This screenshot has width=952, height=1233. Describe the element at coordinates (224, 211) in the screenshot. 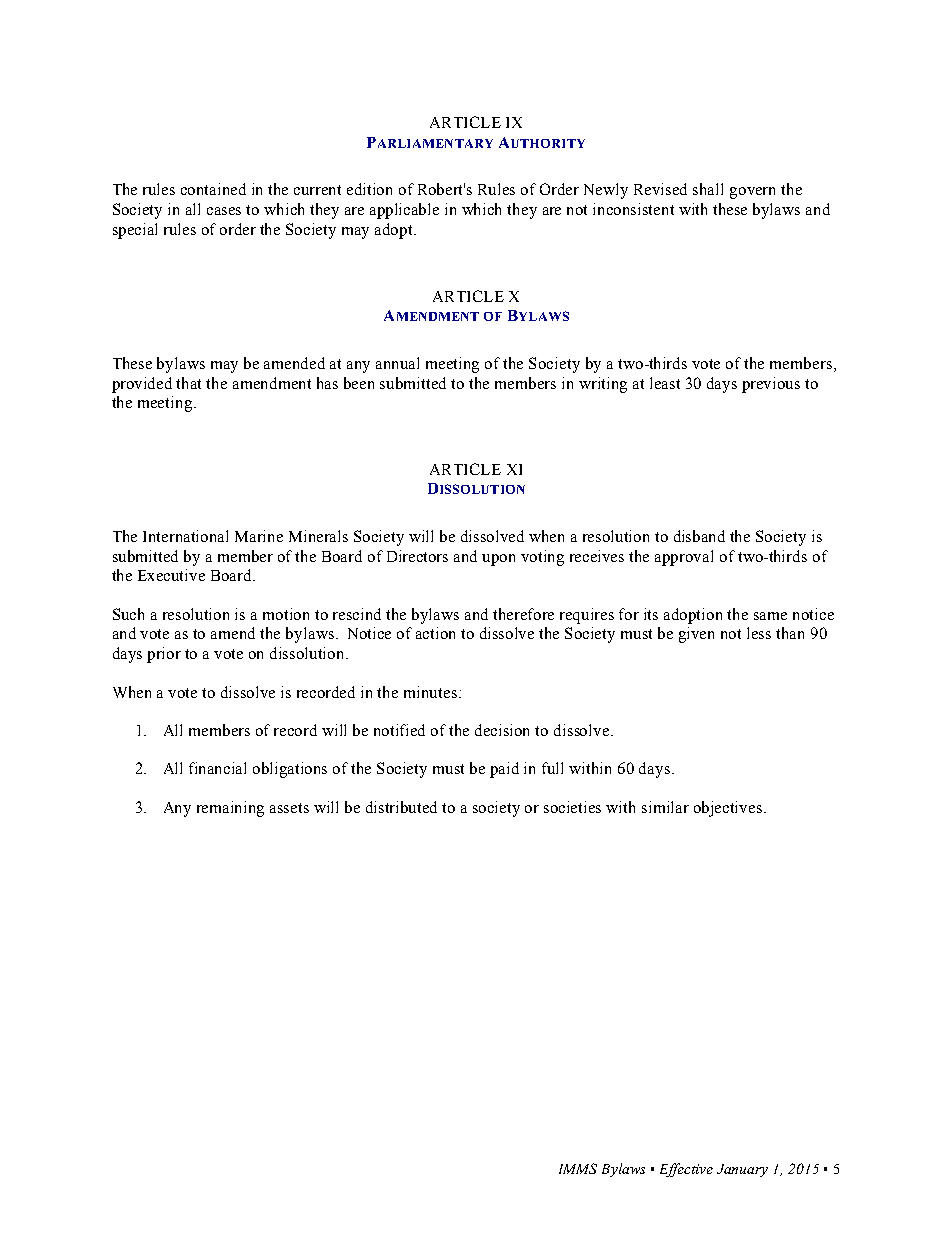

I see `cases` at that location.
